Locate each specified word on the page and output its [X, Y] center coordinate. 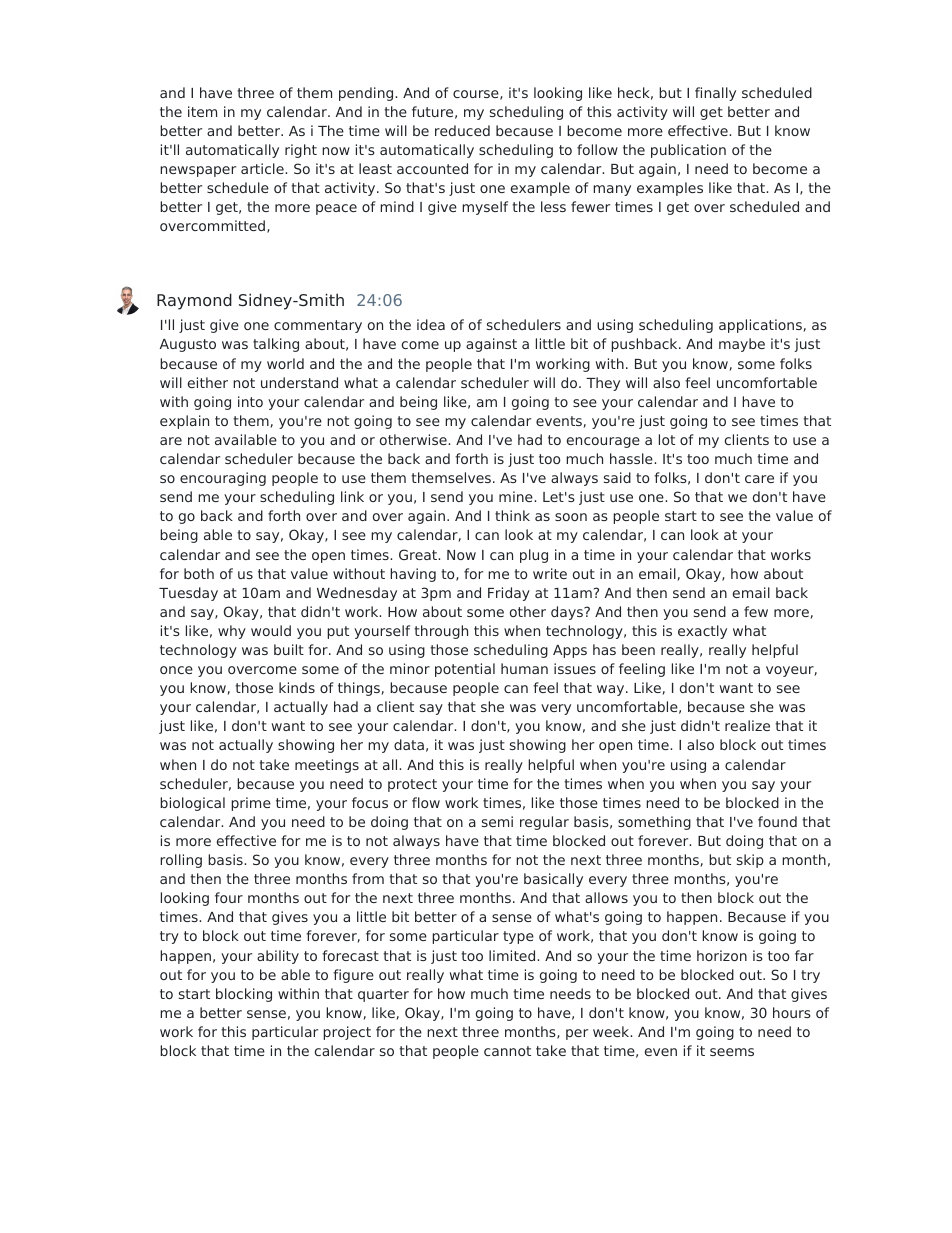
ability [278, 957]
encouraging [223, 479]
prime [251, 804]
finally [715, 94]
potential [465, 670]
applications [760, 326]
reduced [462, 130]
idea [431, 324]
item [202, 111]
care [759, 479]
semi [497, 821]
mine [517, 496]
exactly [702, 632]
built [289, 649]
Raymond [194, 301]
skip [750, 861]
